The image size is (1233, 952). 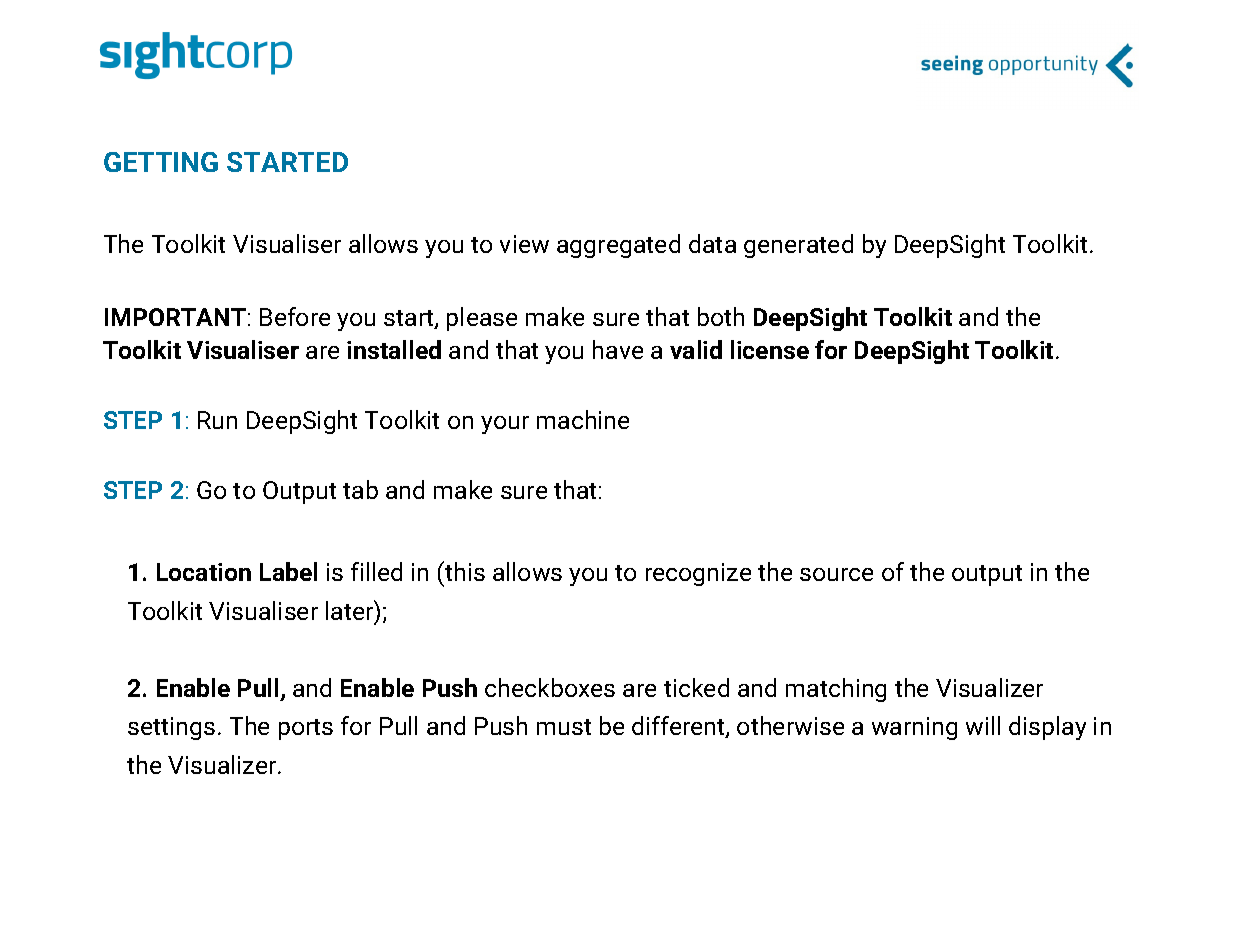 What do you see at coordinates (770, 349) in the screenshot?
I see `license` at bounding box center [770, 349].
